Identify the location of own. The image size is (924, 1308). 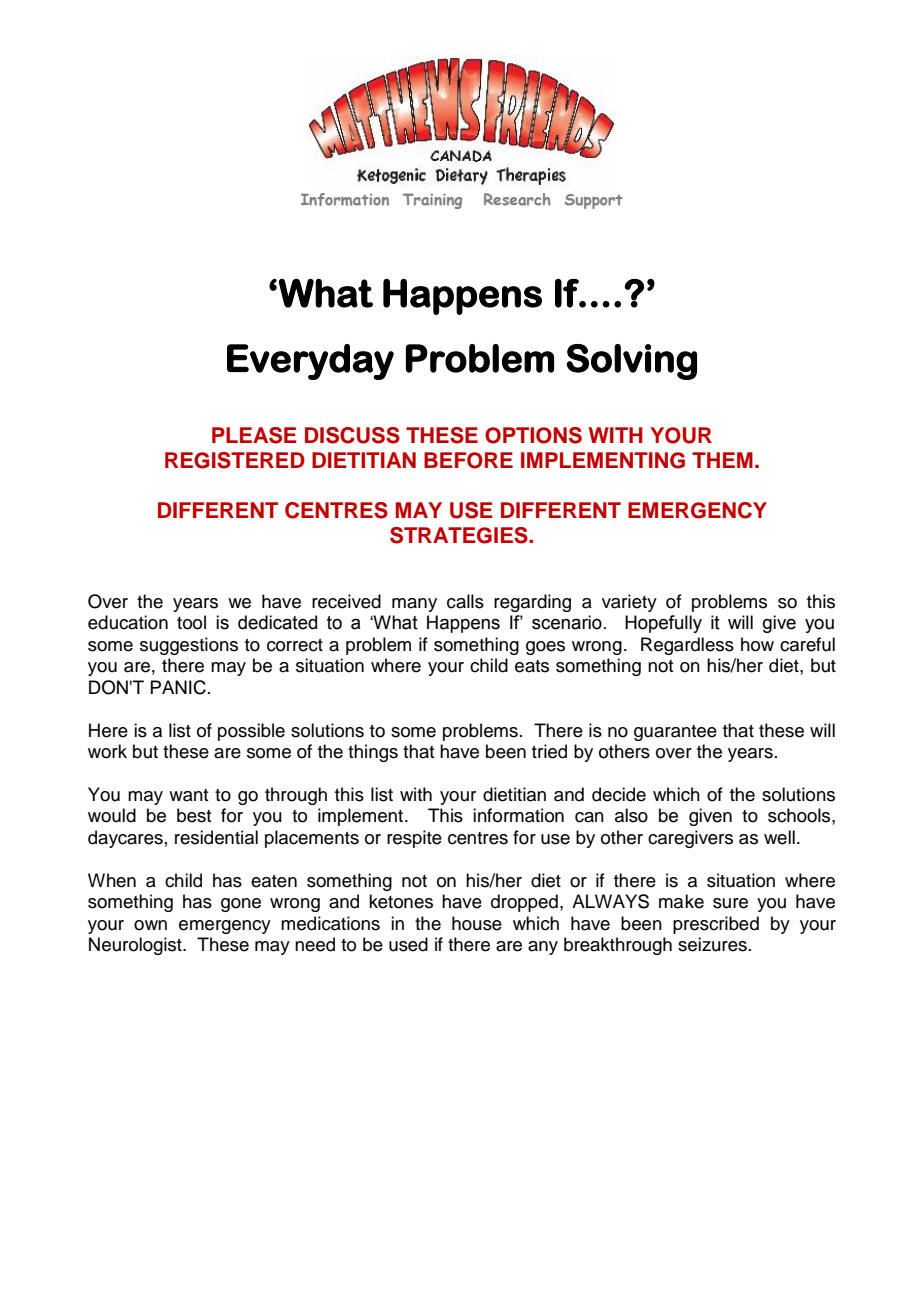
(150, 925).
